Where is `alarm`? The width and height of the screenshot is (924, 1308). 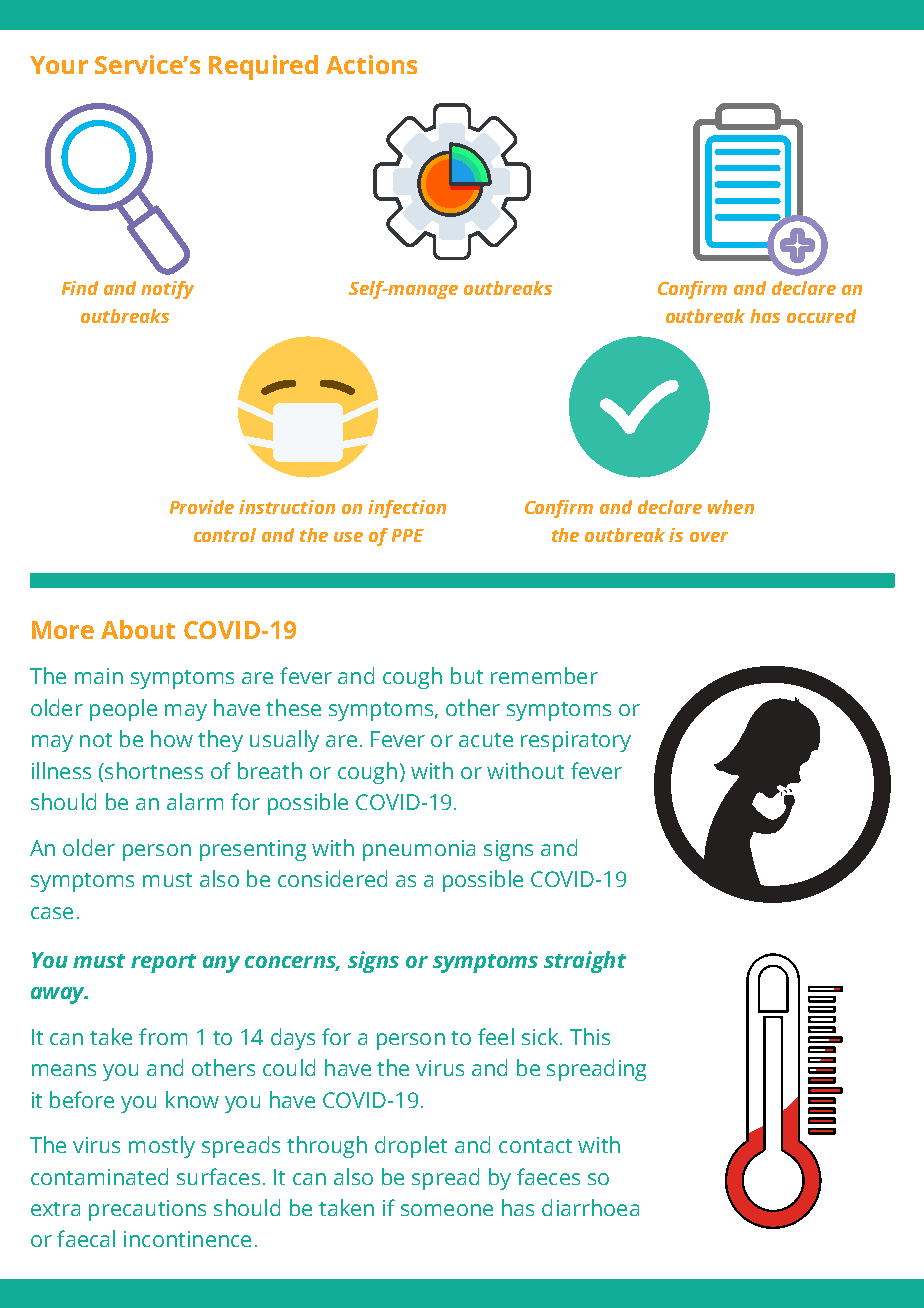 alarm is located at coordinates (195, 801).
